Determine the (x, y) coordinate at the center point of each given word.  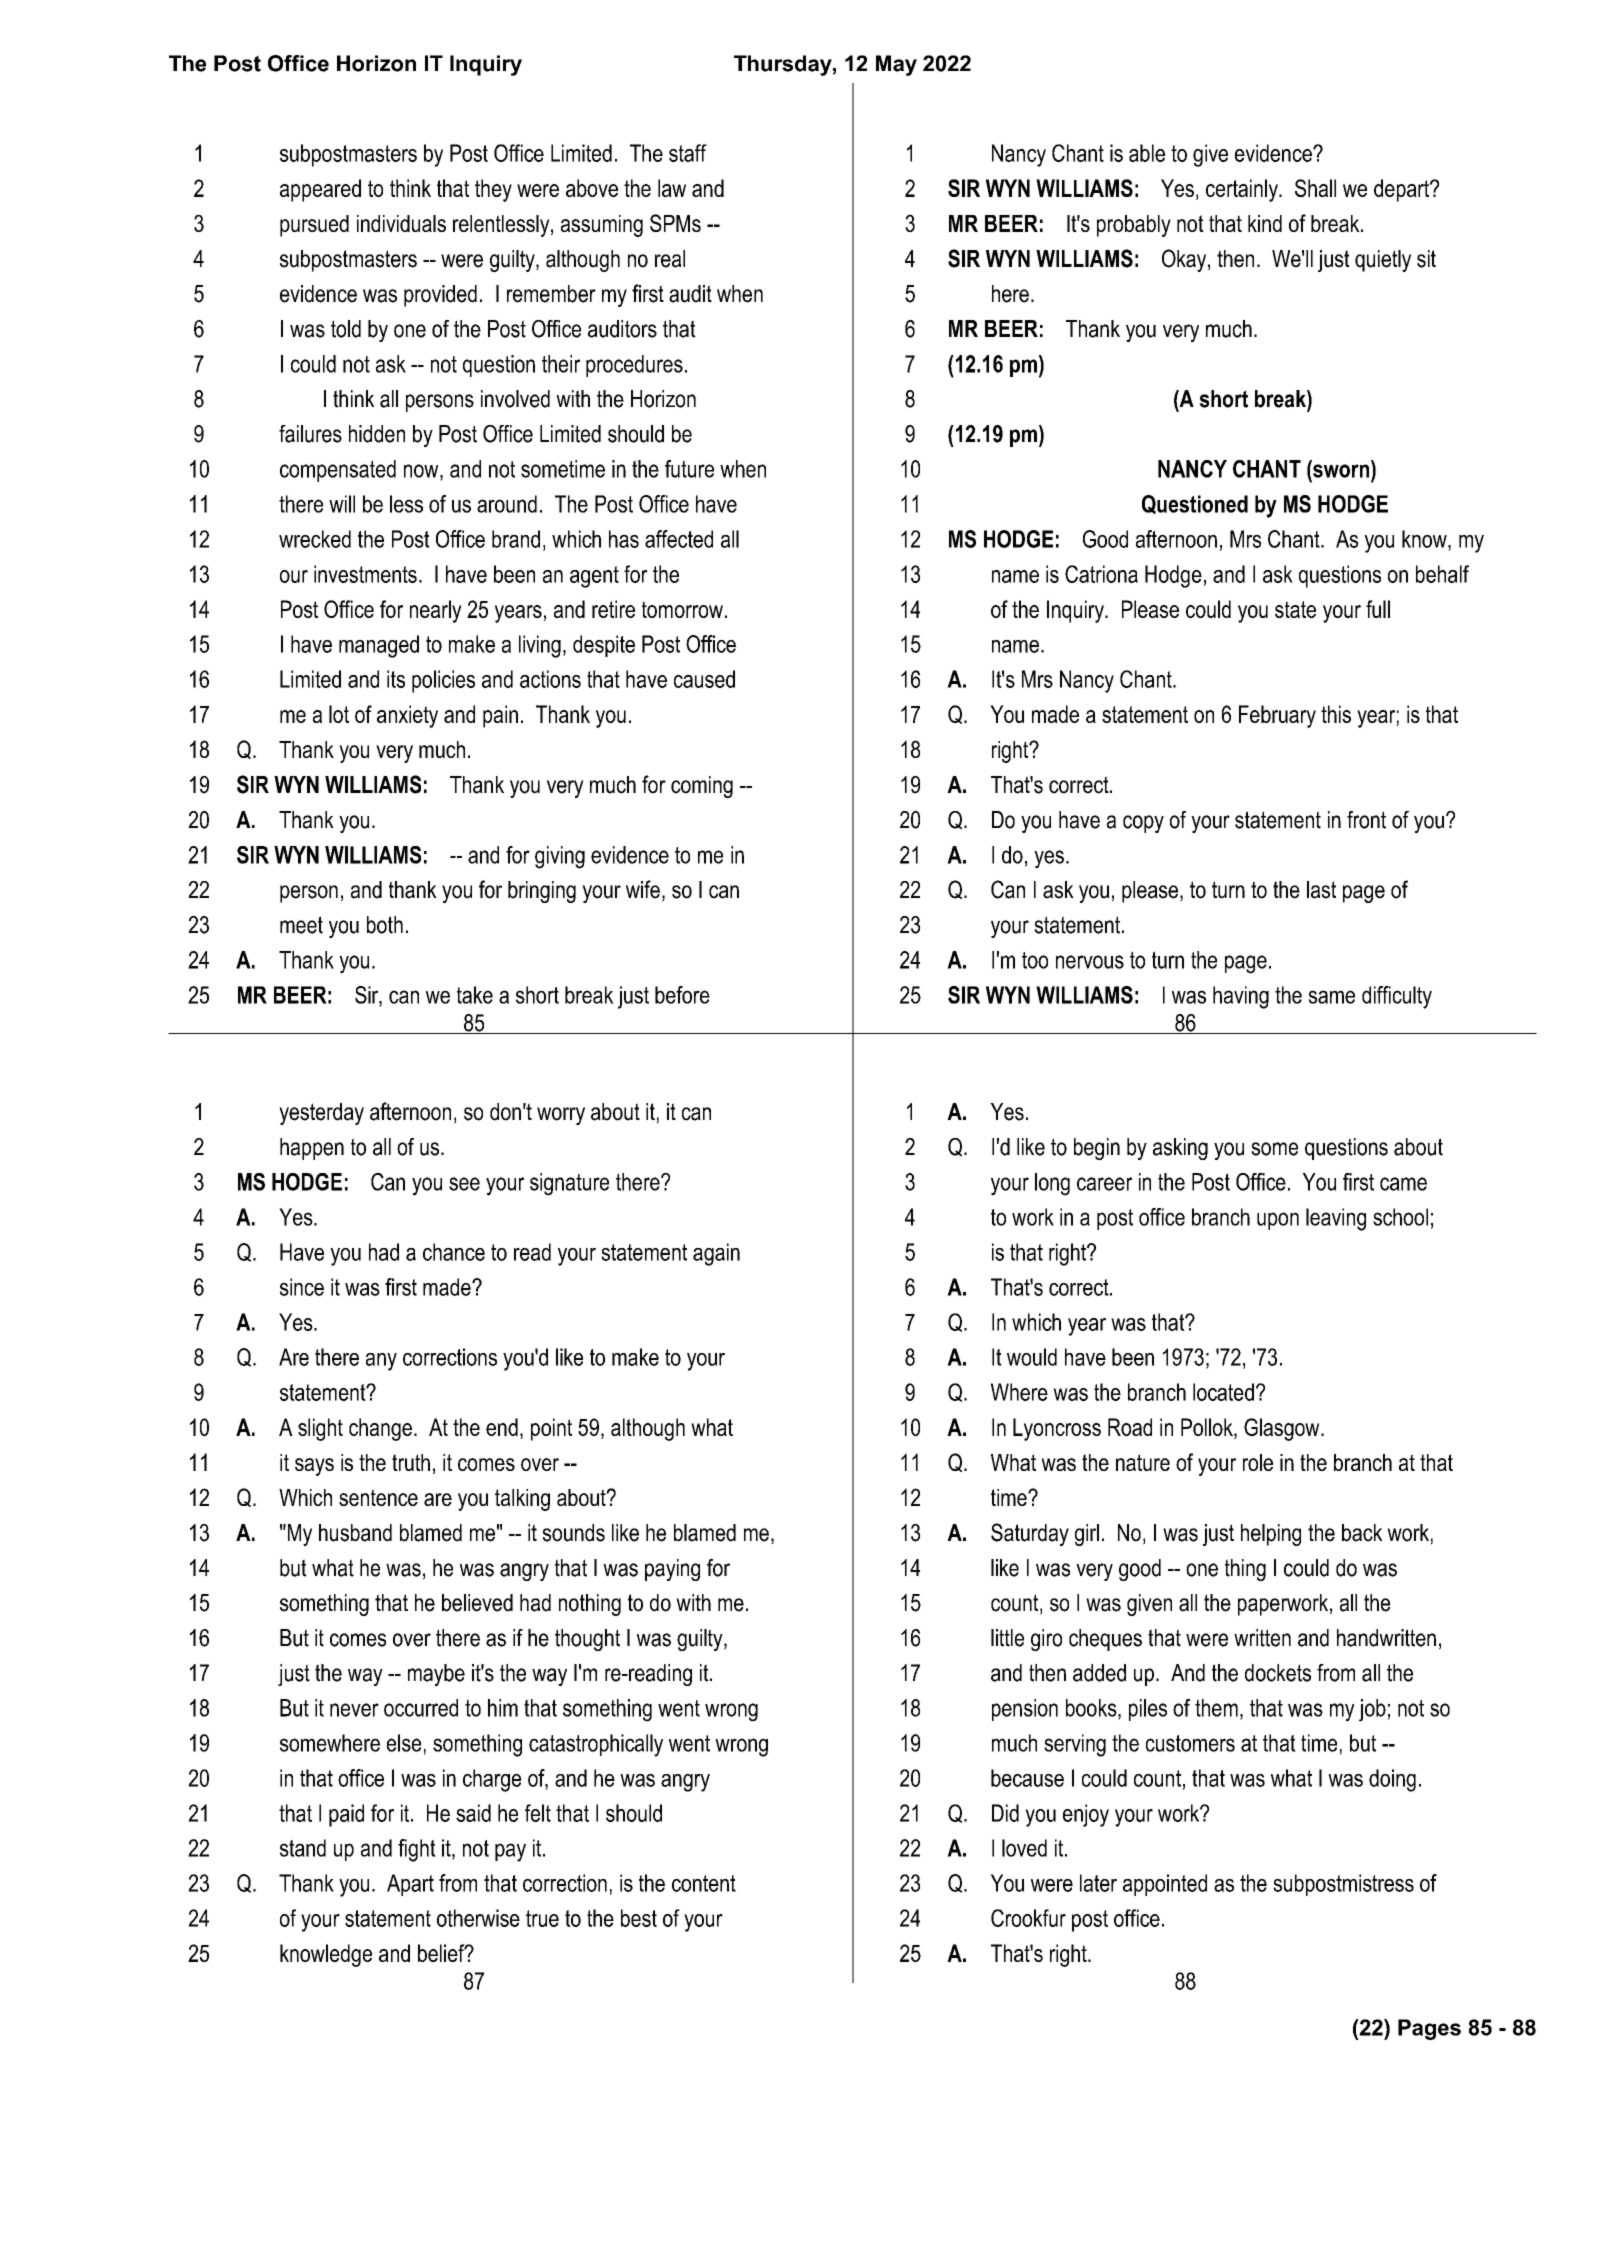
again (716, 1254)
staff (688, 153)
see (464, 1184)
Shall (1315, 188)
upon (1278, 1221)
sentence (378, 1497)
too (1035, 960)
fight (417, 1850)
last (1321, 890)
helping (1271, 1535)
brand (516, 539)
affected (679, 539)
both (385, 925)
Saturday (1030, 1534)
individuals (401, 223)
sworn (1340, 470)
